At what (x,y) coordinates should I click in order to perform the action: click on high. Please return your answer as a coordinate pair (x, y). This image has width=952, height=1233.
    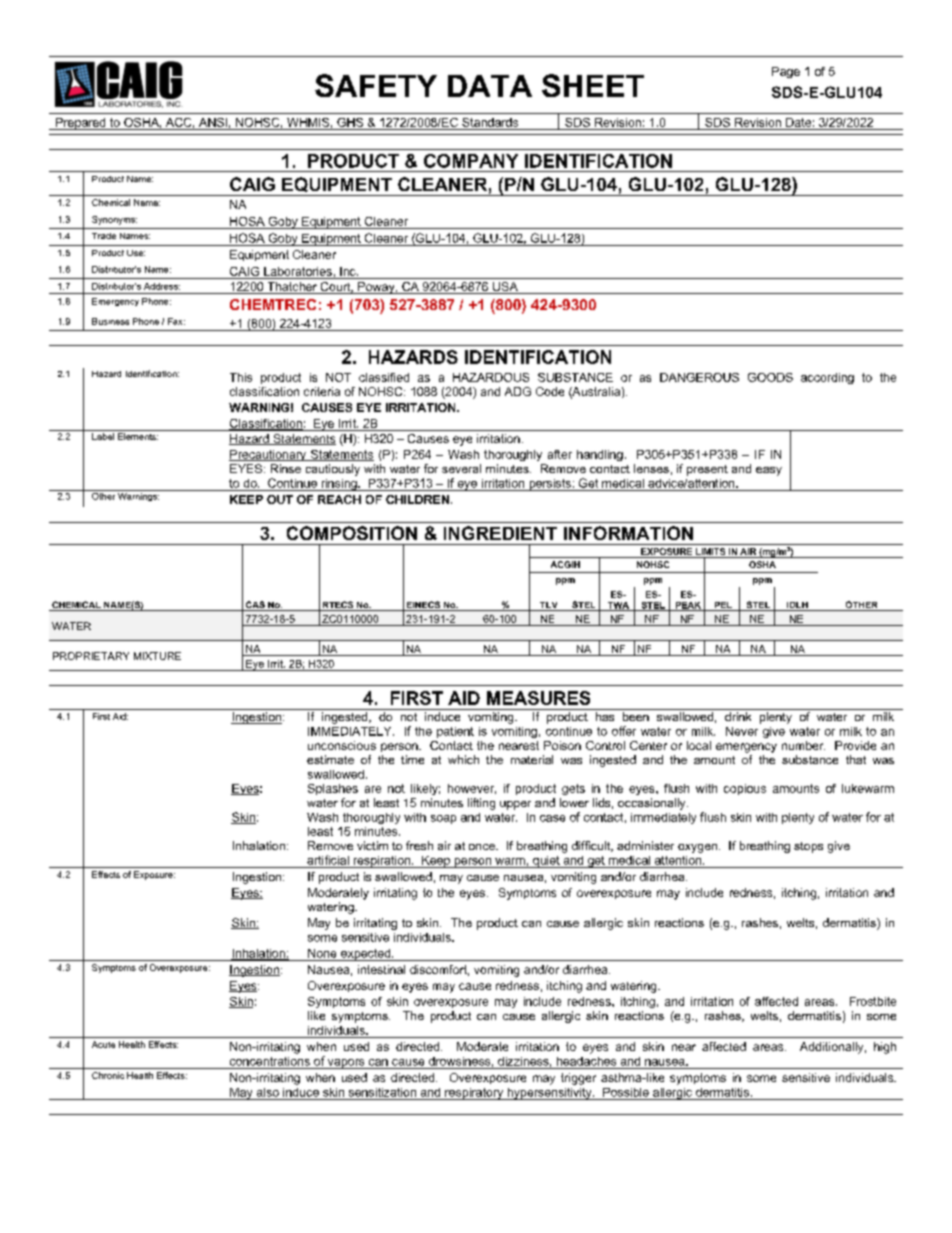
    Looking at the image, I should click on (885, 1048).
